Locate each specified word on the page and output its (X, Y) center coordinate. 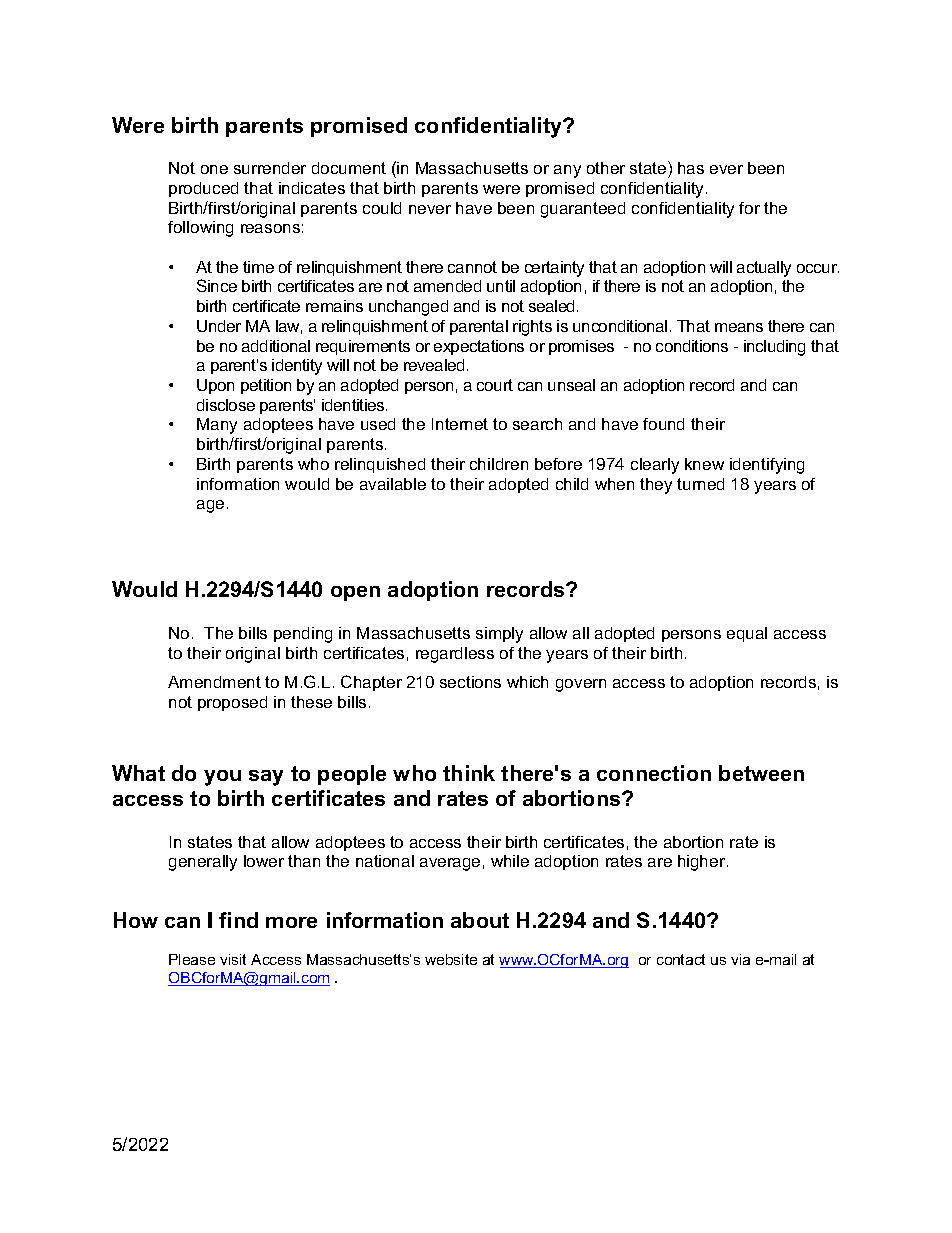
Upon (215, 386)
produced (203, 189)
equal (747, 634)
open (355, 593)
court (495, 385)
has (691, 168)
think (469, 773)
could (382, 208)
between (761, 773)
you (222, 778)
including (774, 348)
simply (499, 635)
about (480, 920)
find (238, 920)
